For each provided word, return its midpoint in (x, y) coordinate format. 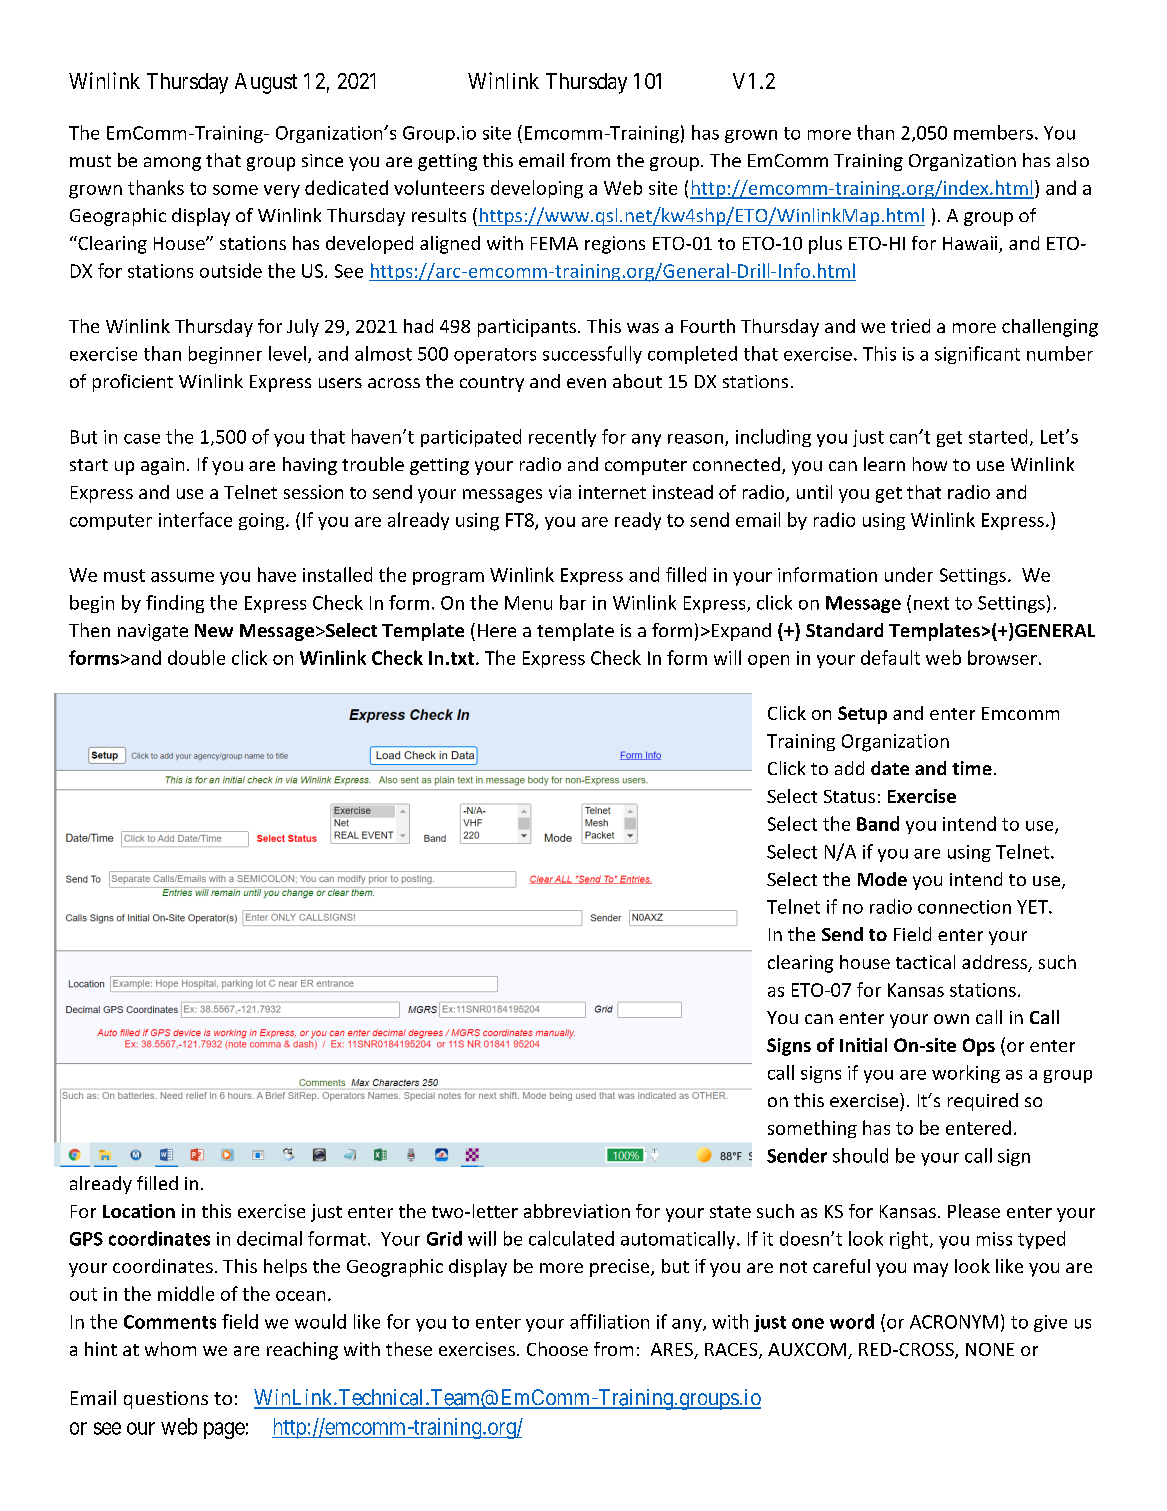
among (172, 164)
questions (166, 1400)
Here (497, 630)
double (196, 657)
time (972, 768)
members (993, 132)
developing (537, 189)
